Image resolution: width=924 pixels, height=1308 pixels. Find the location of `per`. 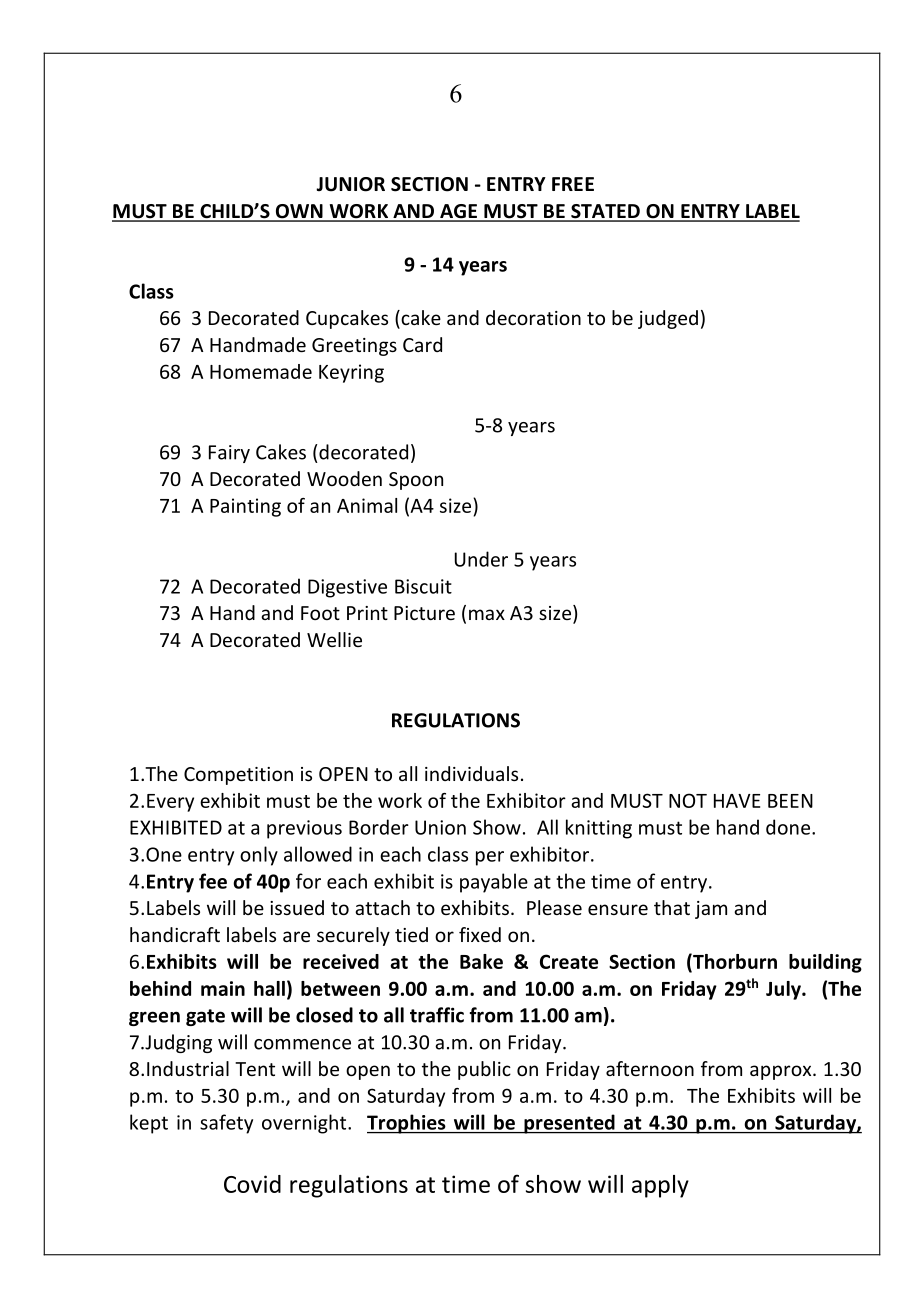

per is located at coordinates (490, 858).
